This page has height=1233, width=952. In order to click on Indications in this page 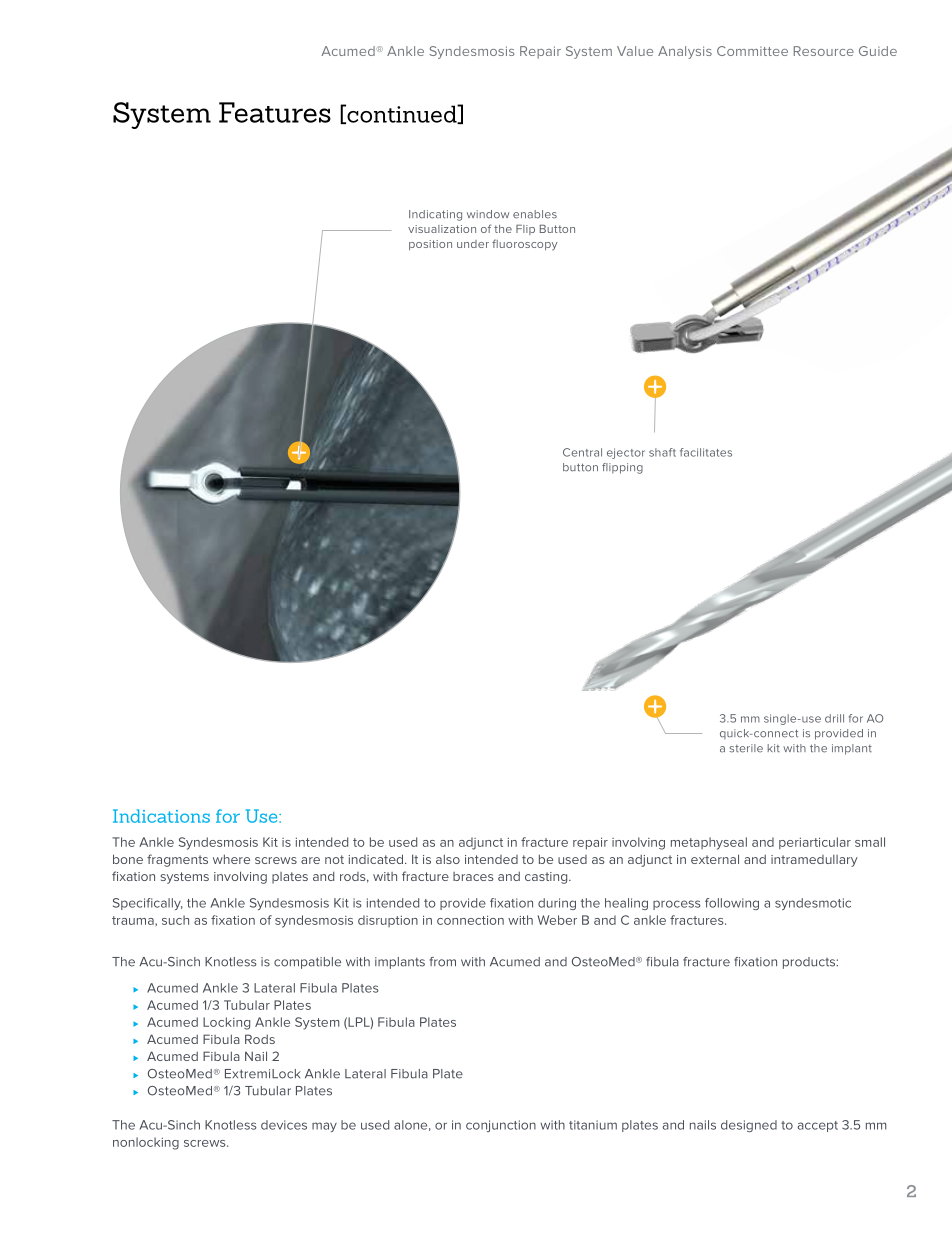, I will do `click(161, 816)`.
